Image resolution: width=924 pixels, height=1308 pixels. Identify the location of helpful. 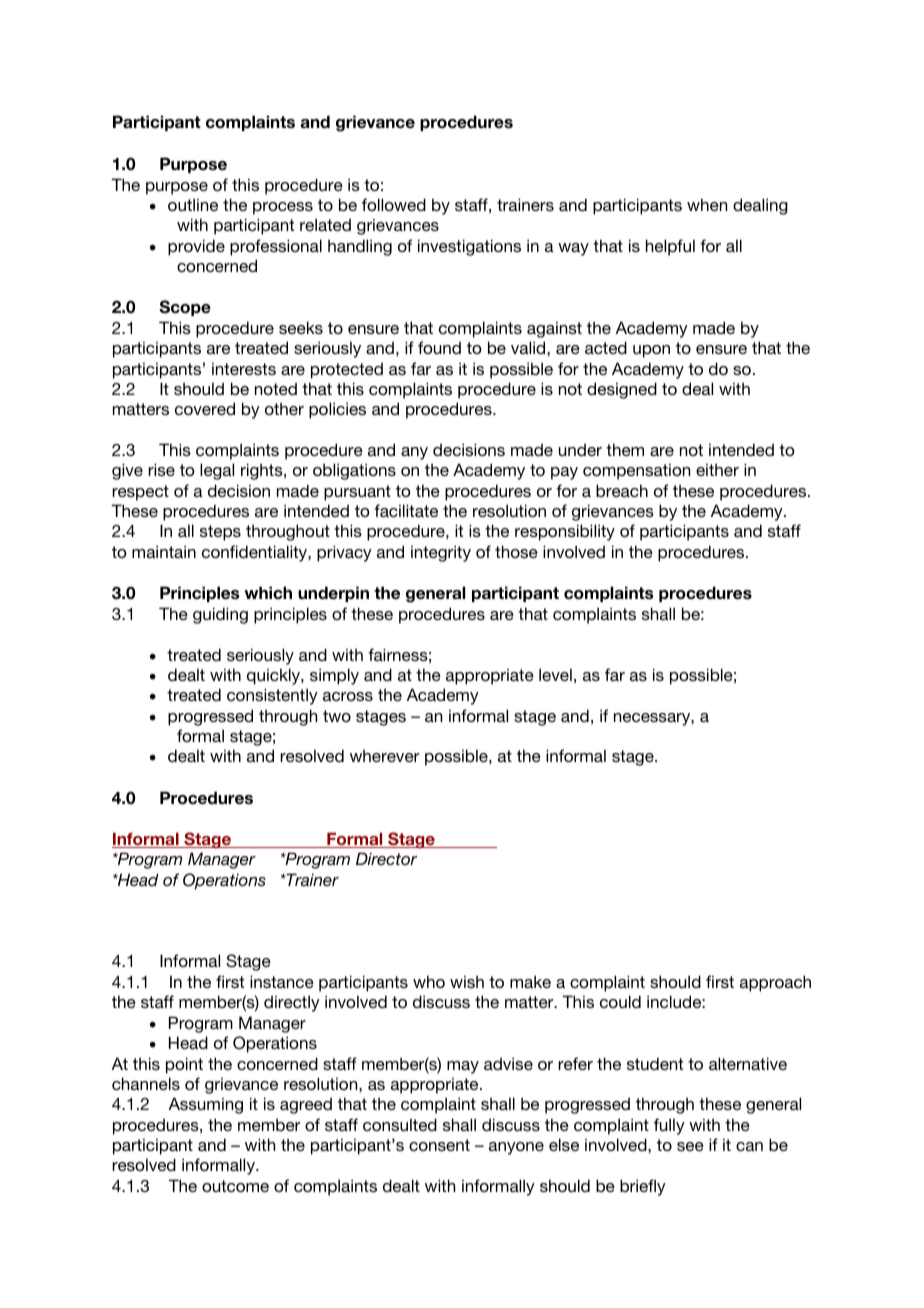
(670, 247).
